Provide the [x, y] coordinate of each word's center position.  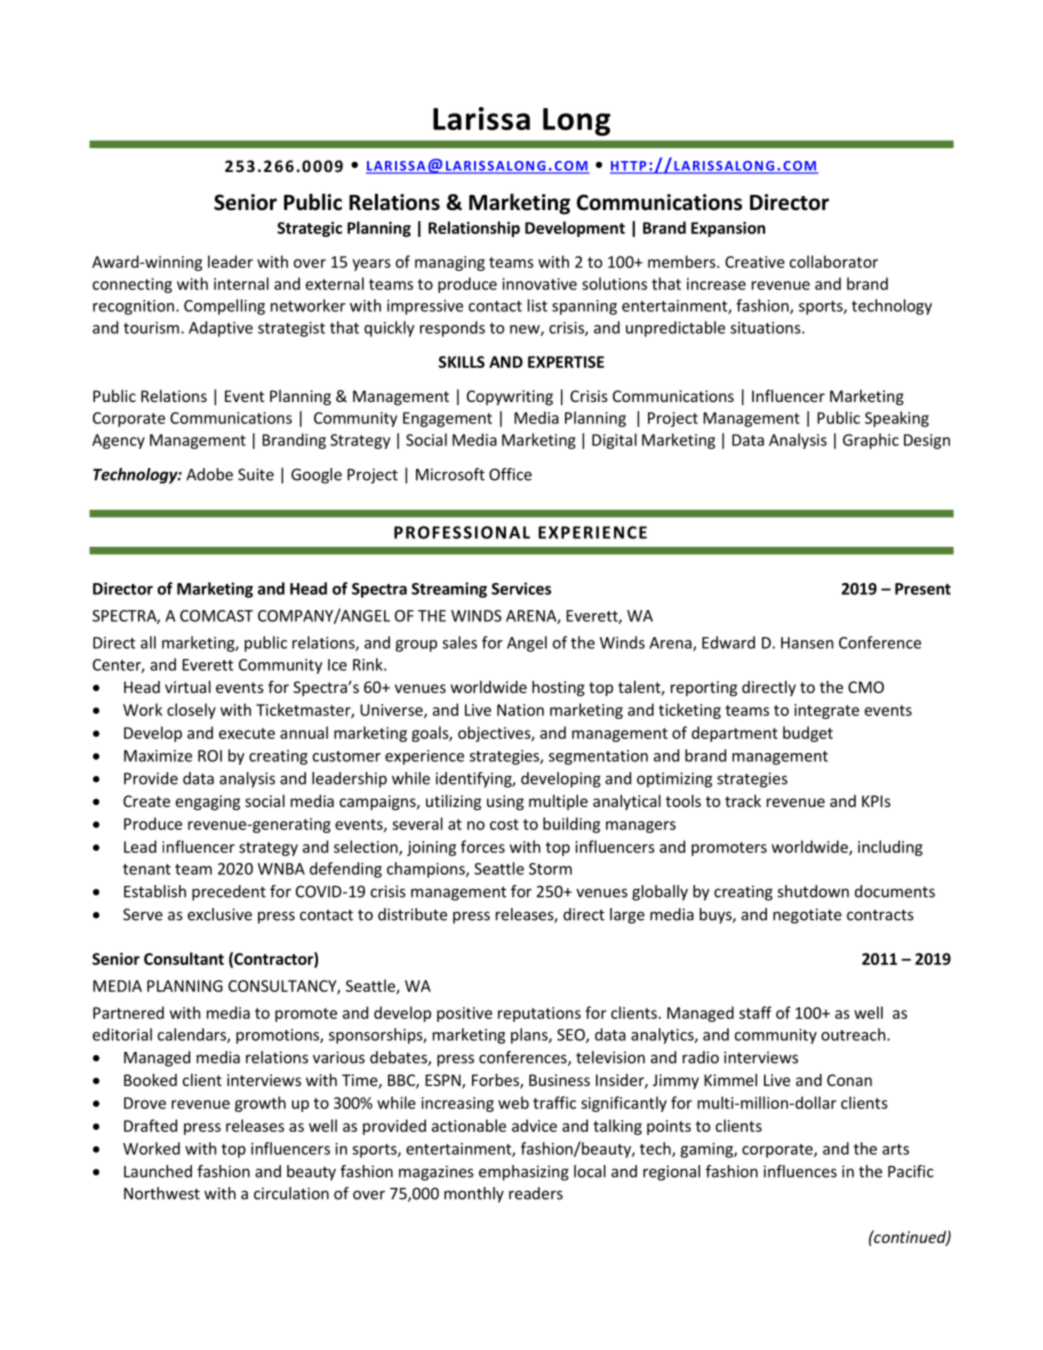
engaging [208, 803]
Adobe [209, 474]
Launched [158, 1171]
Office [510, 474]
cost [504, 824]
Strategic [309, 229]
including [890, 848]
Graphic [871, 441]
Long [577, 122]
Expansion [728, 229]
